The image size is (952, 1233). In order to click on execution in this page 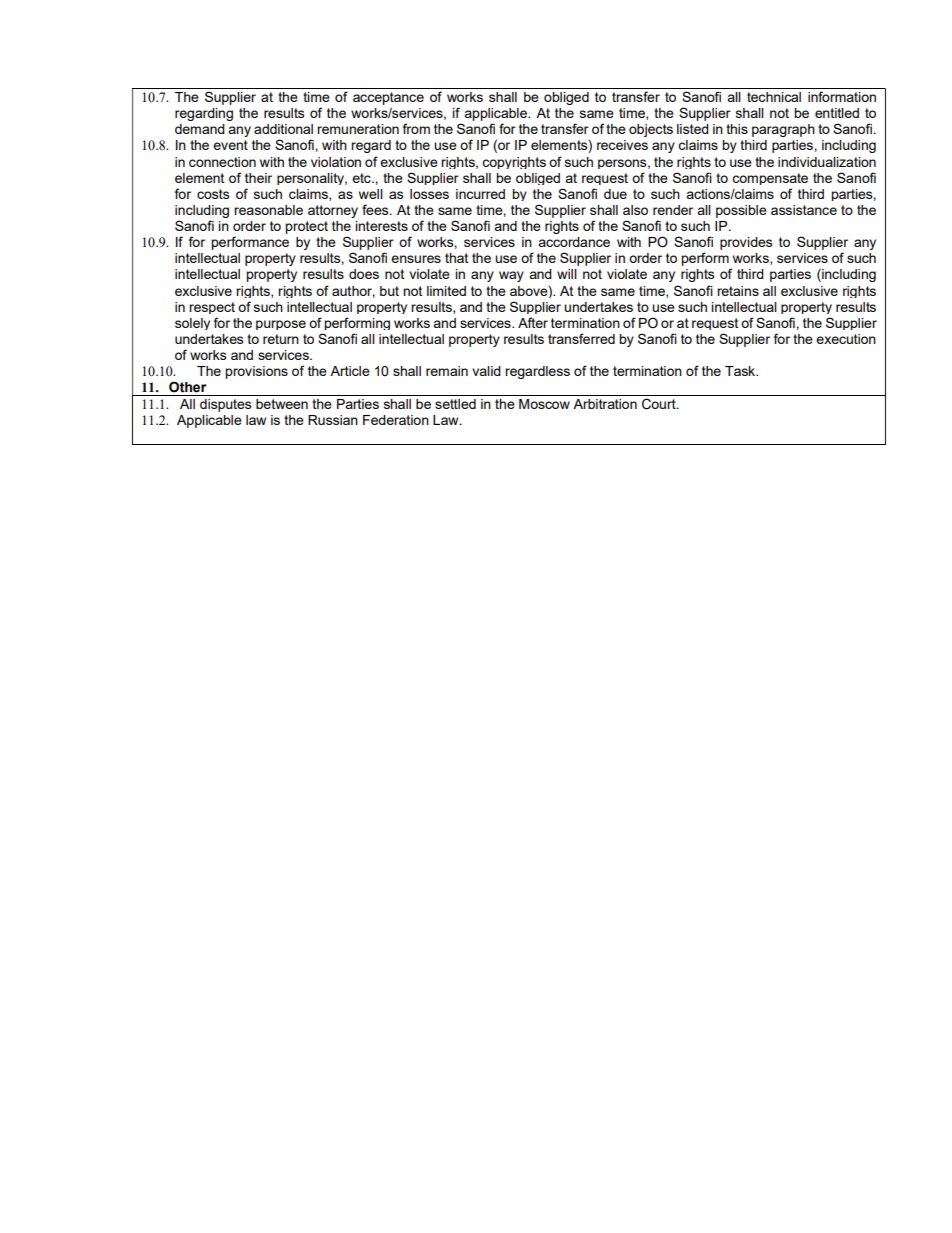, I will do `click(846, 339)`.
